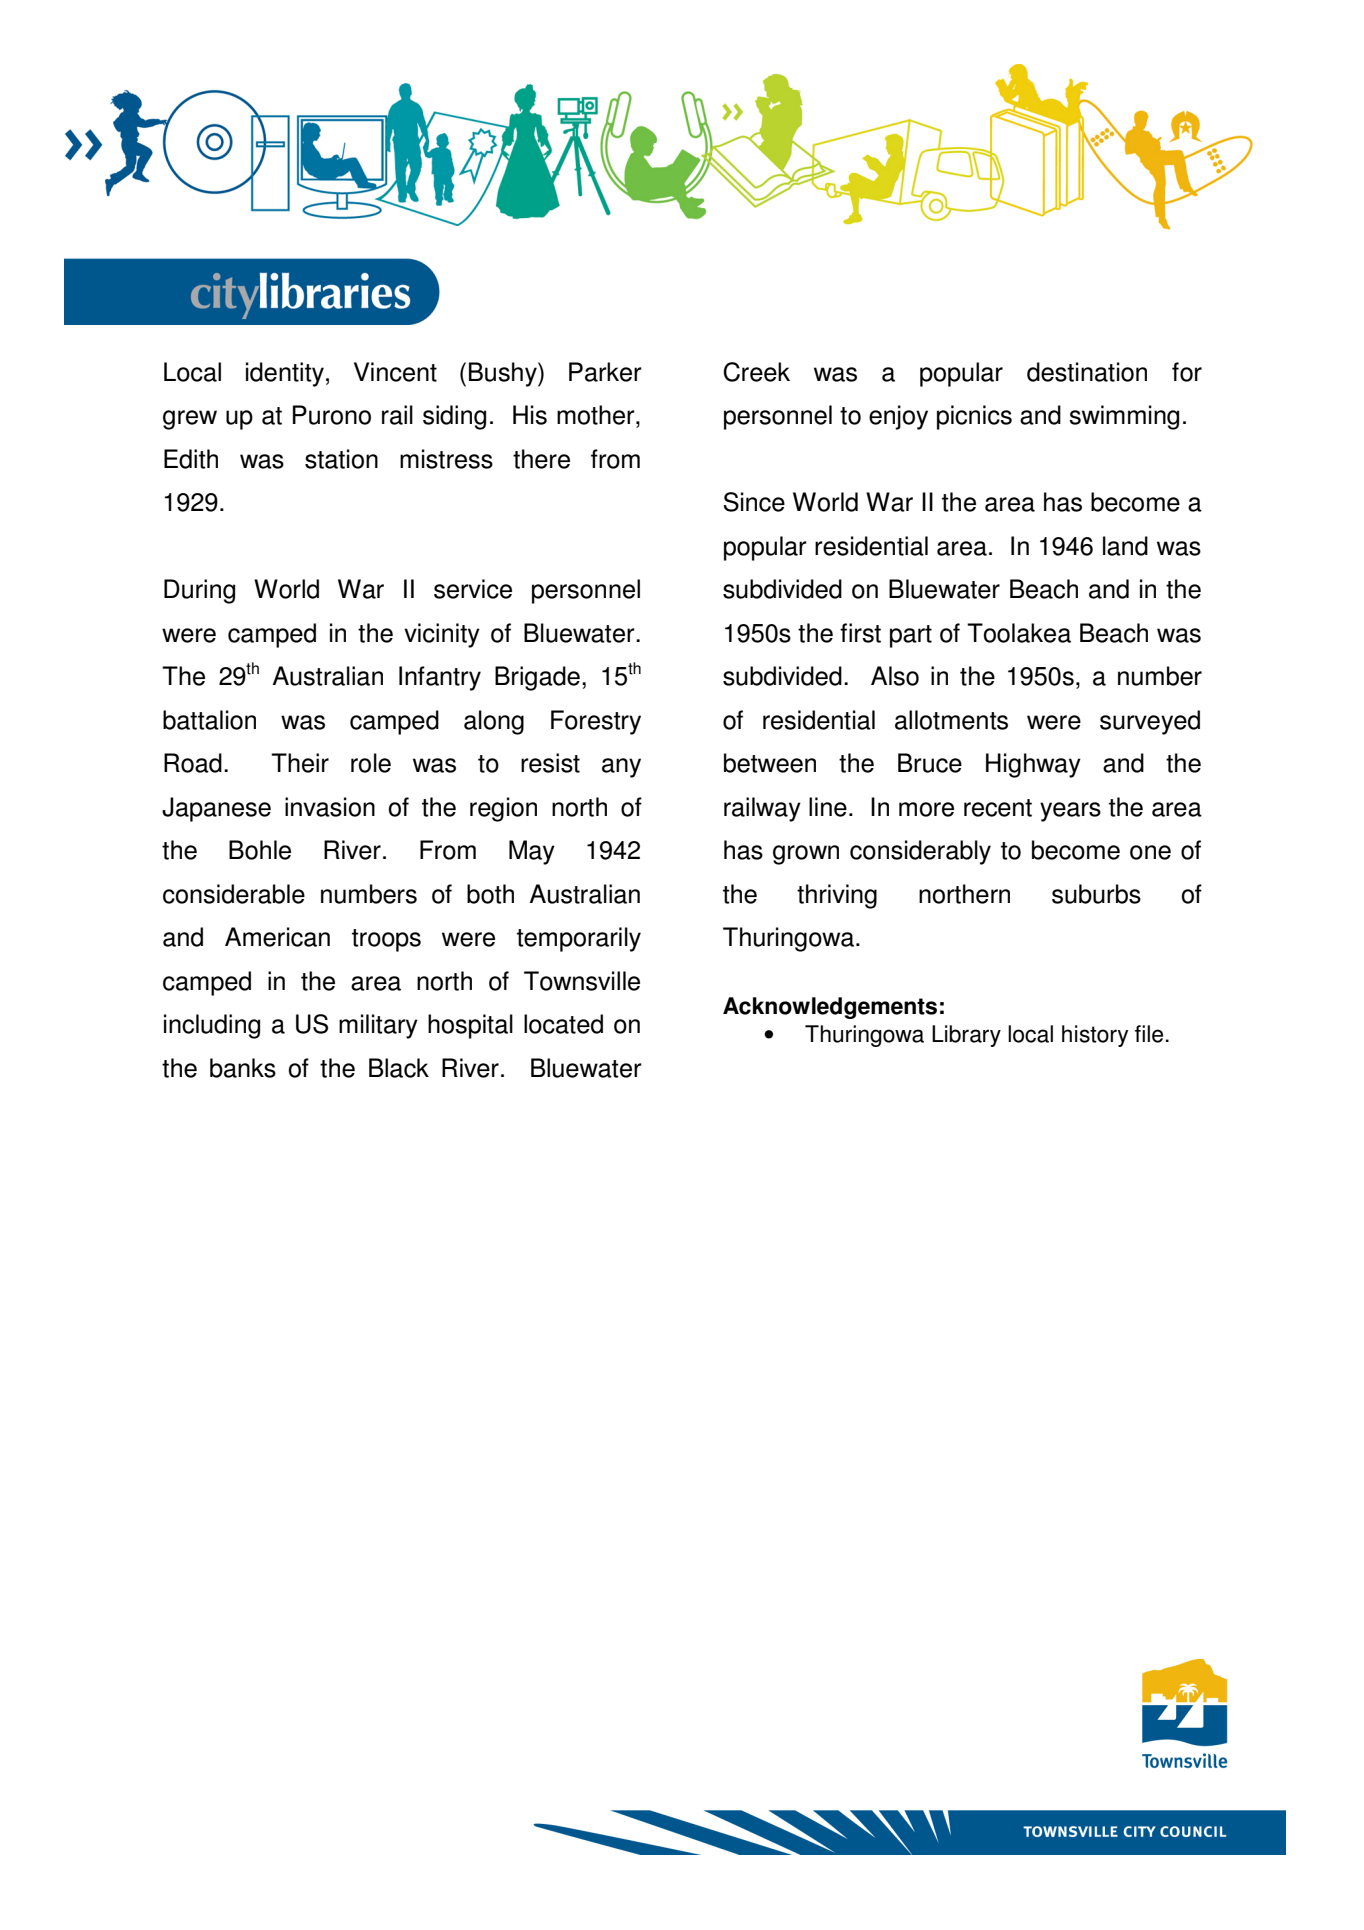 The width and height of the image is (1364, 1930). What do you see at coordinates (563, 1024) in the image?
I see `located` at bounding box center [563, 1024].
